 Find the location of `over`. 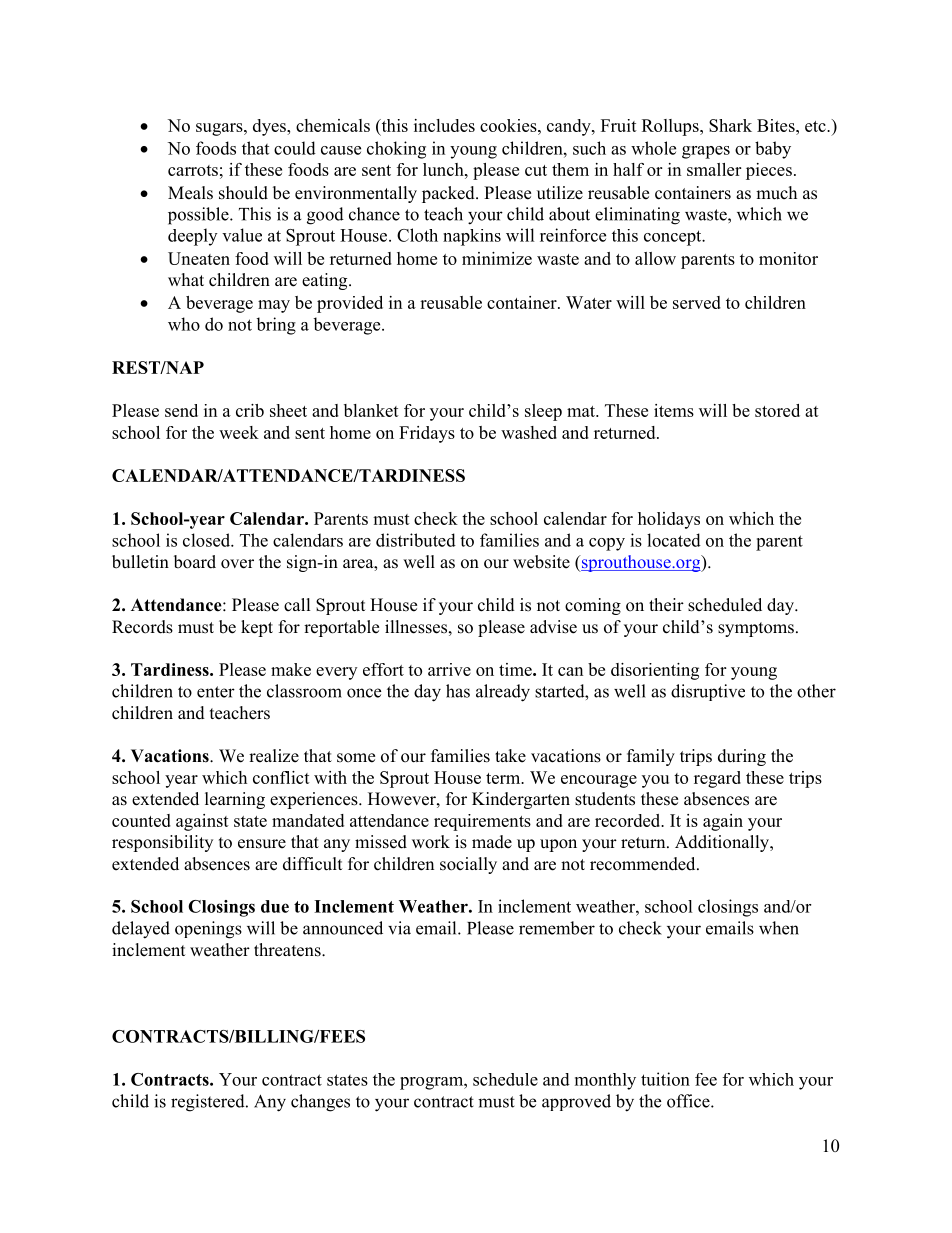

over is located at coordinates (237, 564).
